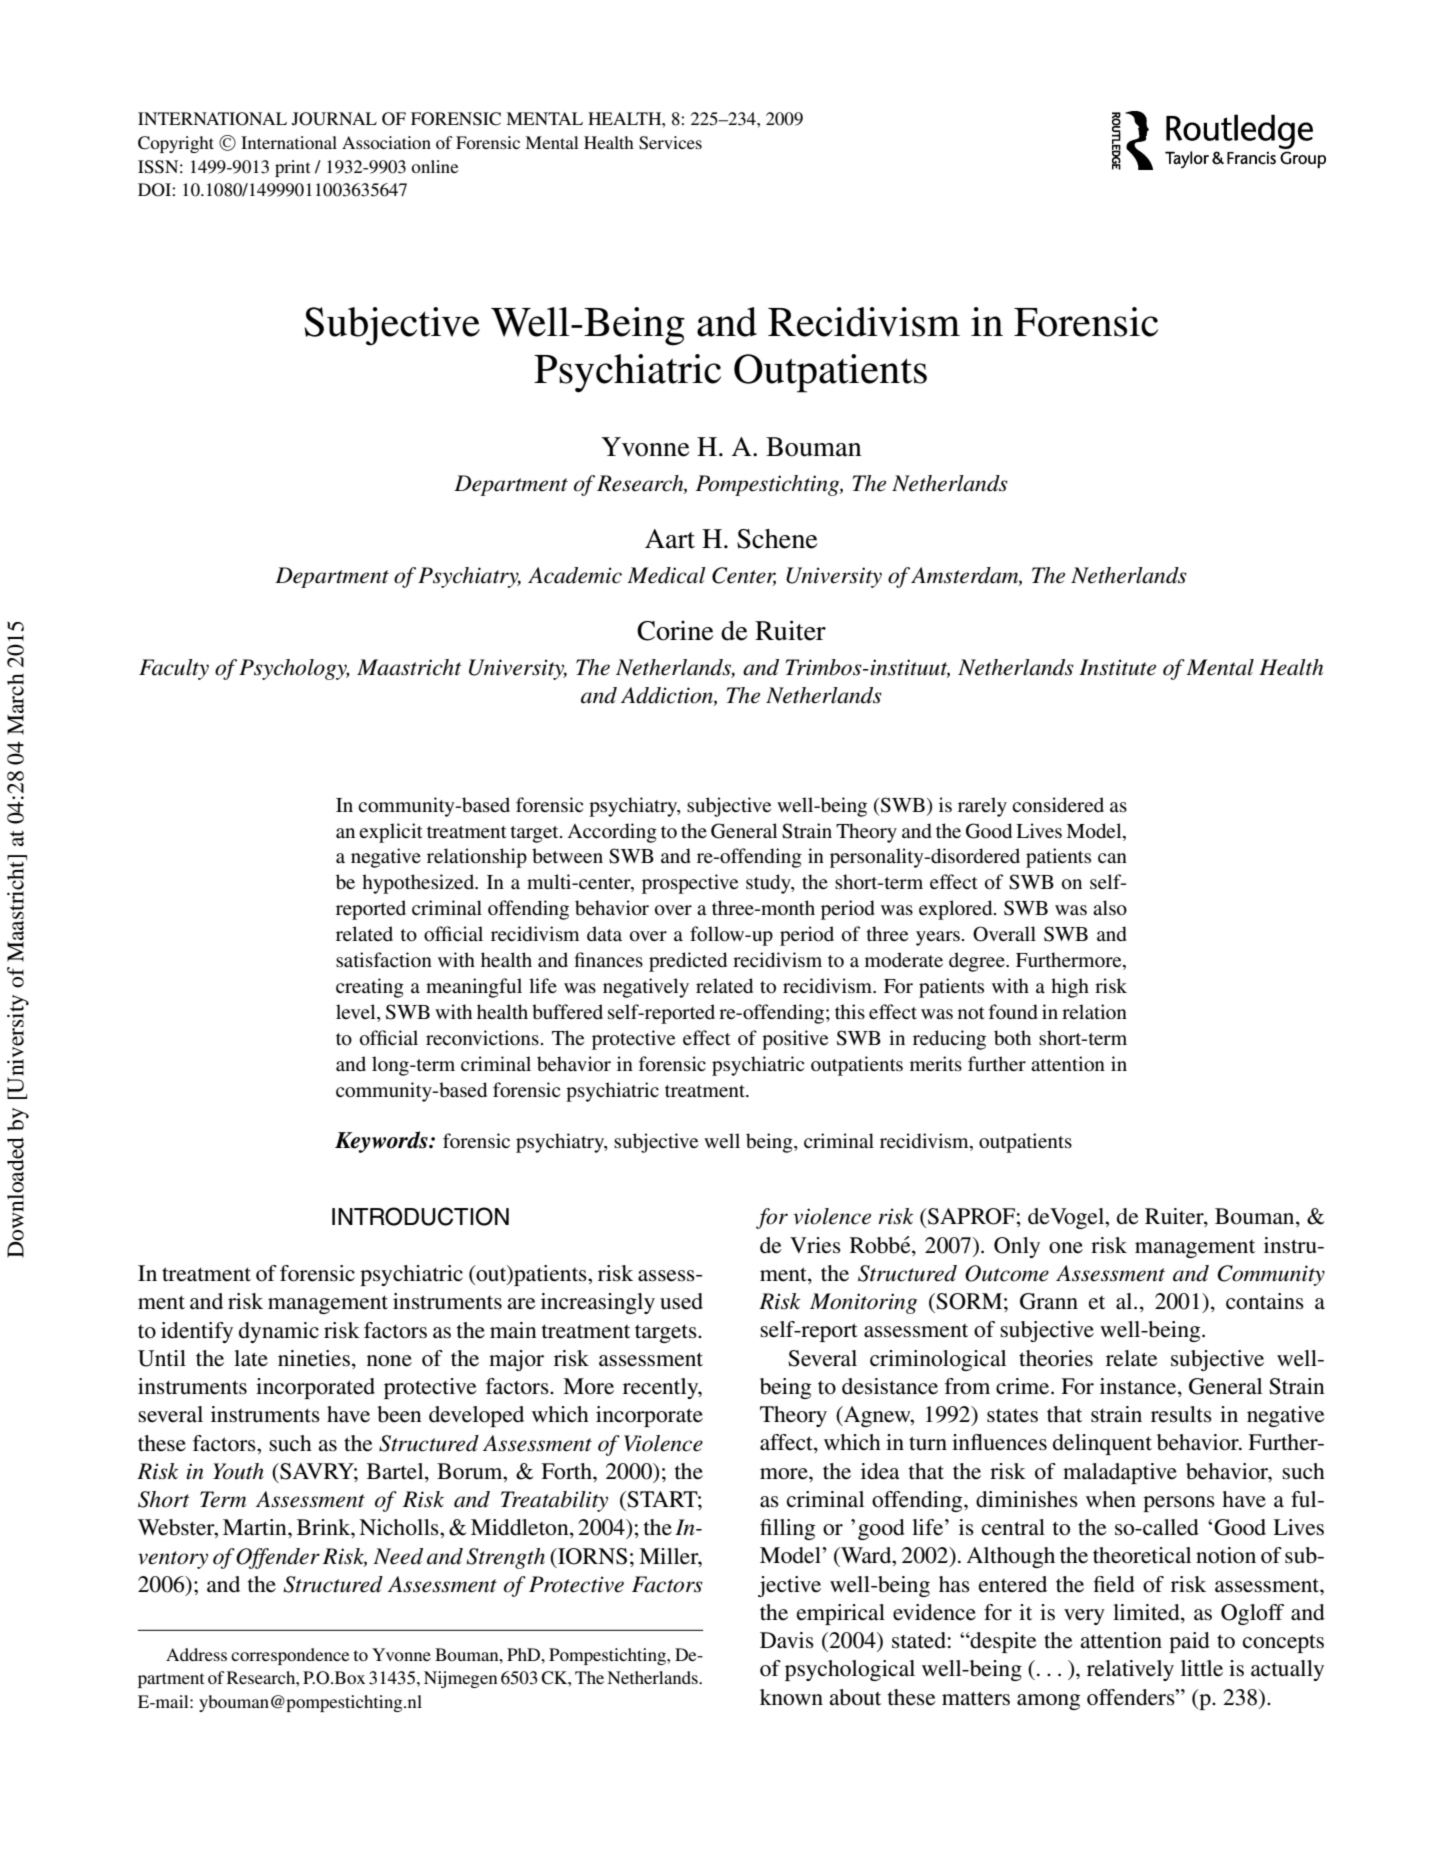 The width and height of the screenshot is (1447, 1872). What do you see at coordinates (1130, 1670) in the screenshot?
I see `relatively` at bounding box center [1130, 1670].
